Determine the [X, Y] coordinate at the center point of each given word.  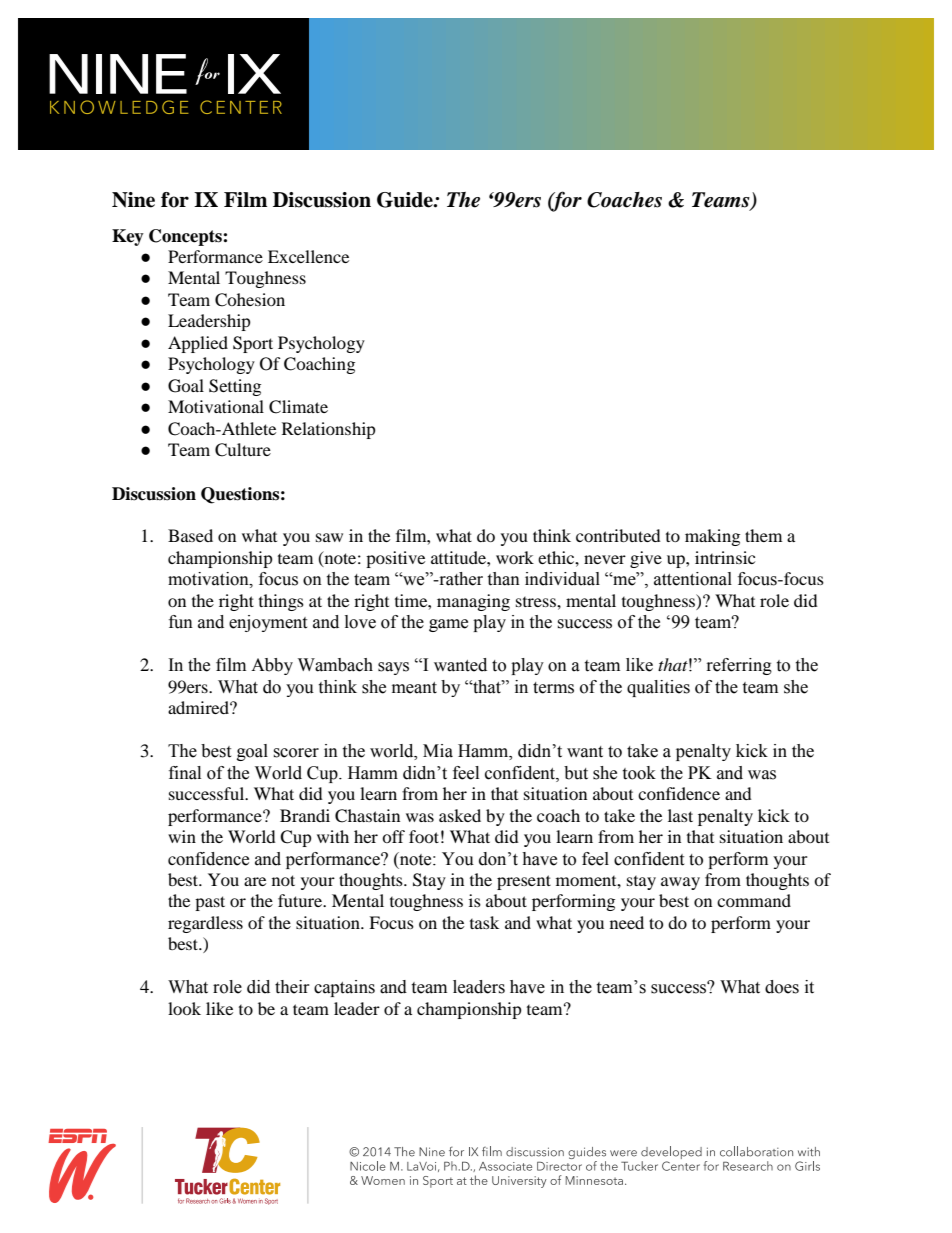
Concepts [186, 237]
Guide [406, 200]
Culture [243, 450]
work [515, 557]
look [184, 1008]
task [484, 922]
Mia [438, 751]
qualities [658, 688]
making [712, 537]
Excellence [308, 256]
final [185, 773]
